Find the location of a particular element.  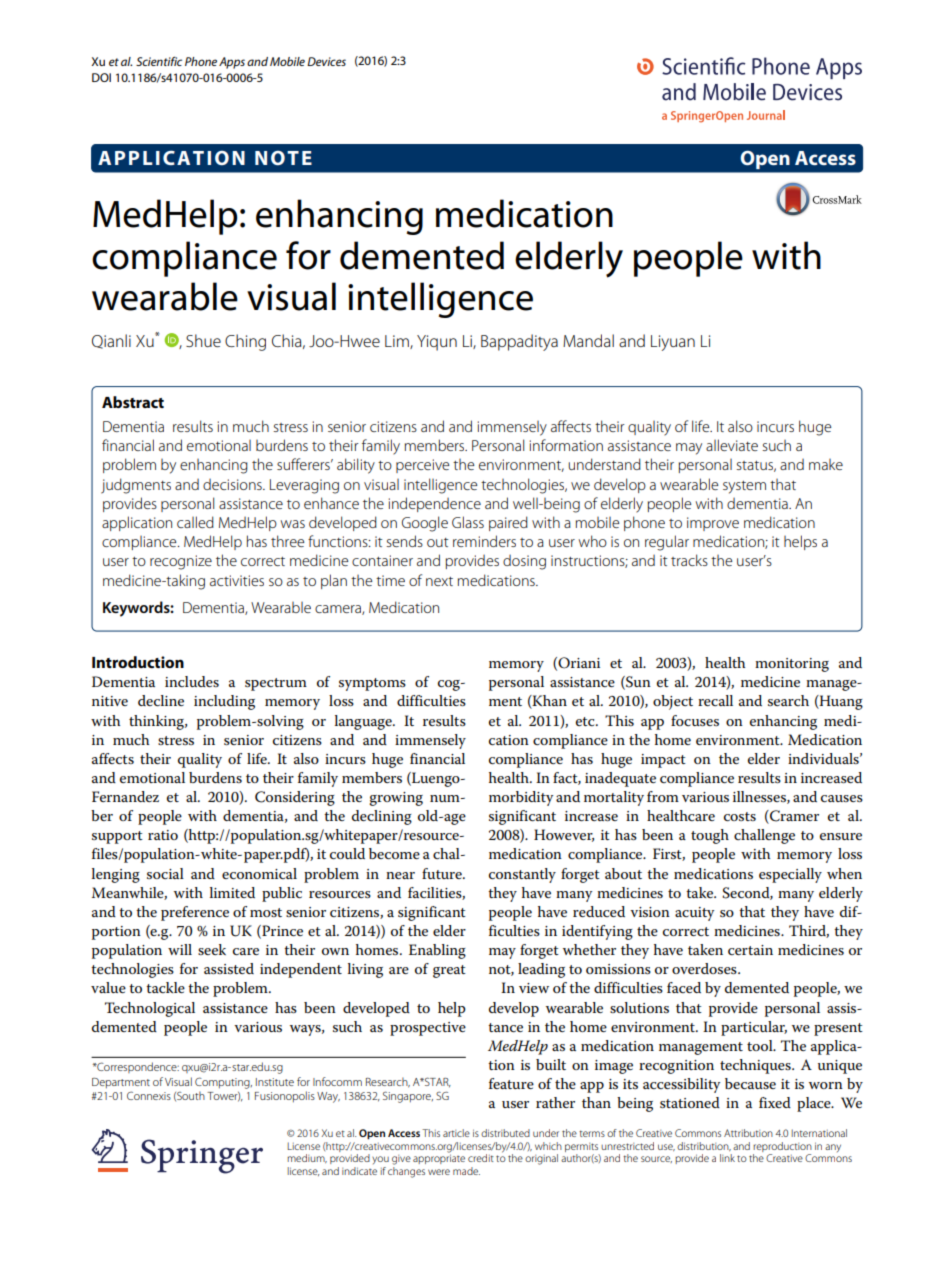

Computing is located at coordinates (223, 1083).
